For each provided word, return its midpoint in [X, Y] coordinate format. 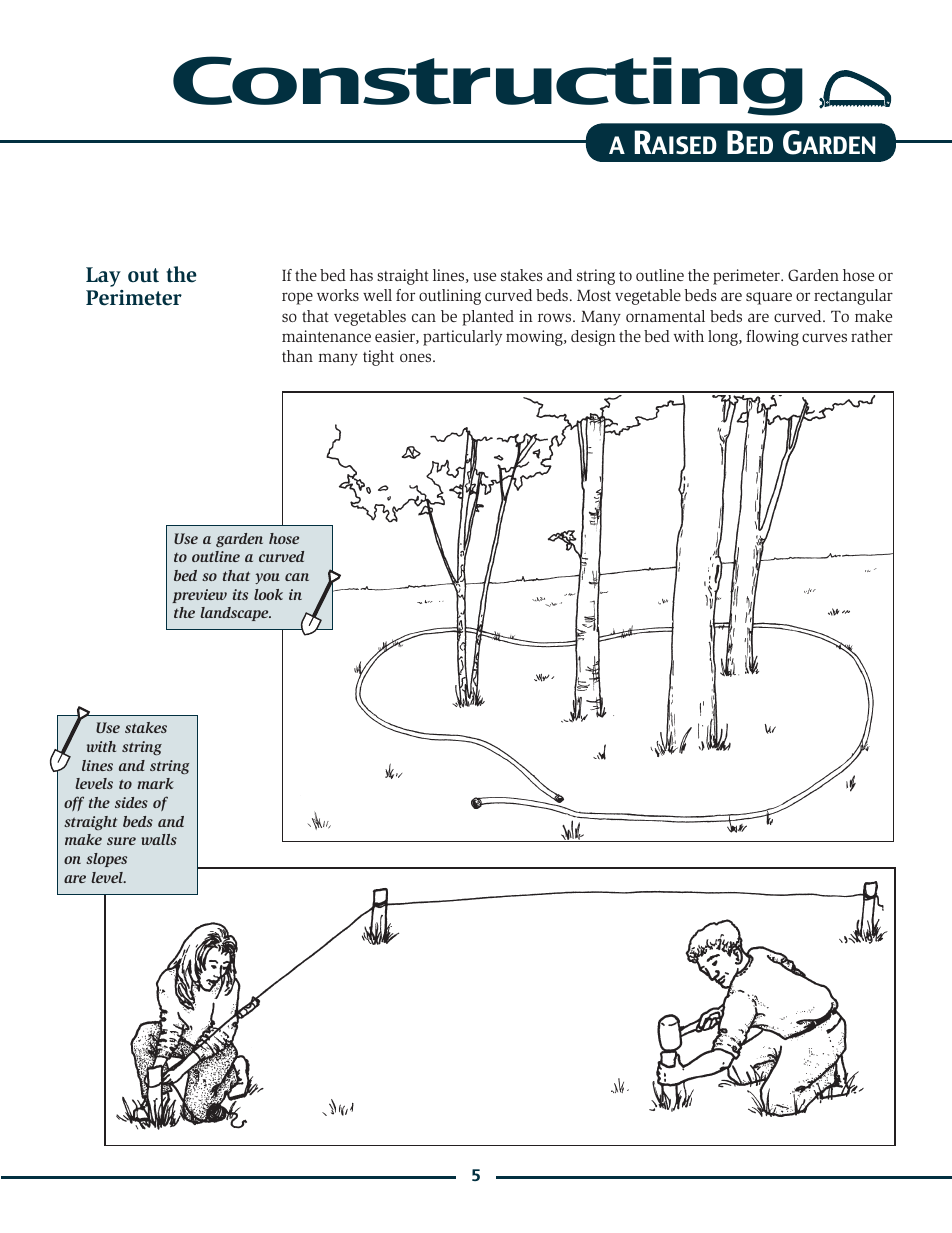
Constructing [488, 86]
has [361, 275]
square [769, 298]
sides [131, 802]
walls [159, 839]
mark [156, 783]
